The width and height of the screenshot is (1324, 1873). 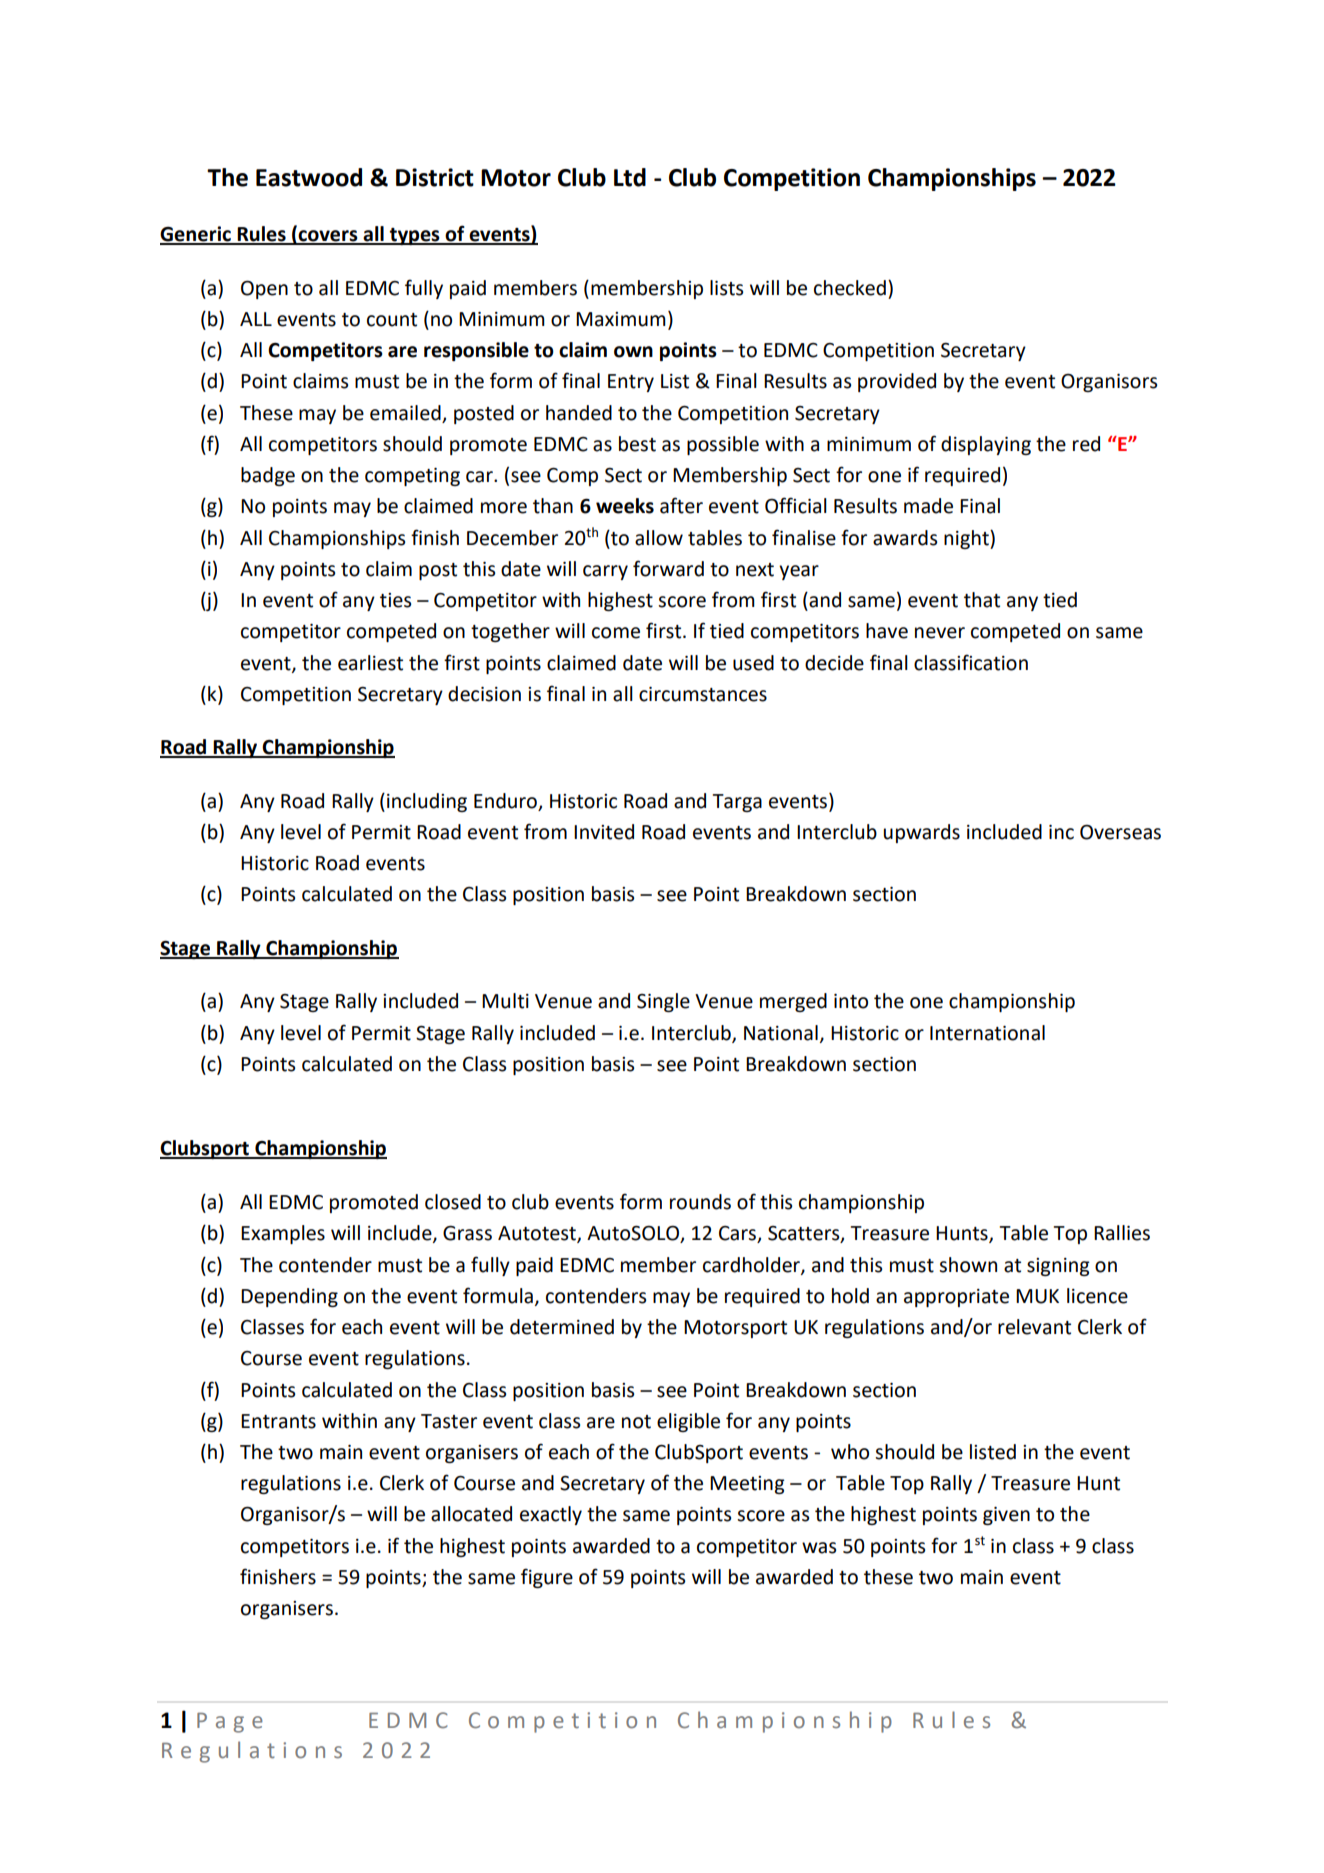 What do you see at coordinates (850, 288) in the screenshot?
I see `checked` at bounding box center [850, 288].
